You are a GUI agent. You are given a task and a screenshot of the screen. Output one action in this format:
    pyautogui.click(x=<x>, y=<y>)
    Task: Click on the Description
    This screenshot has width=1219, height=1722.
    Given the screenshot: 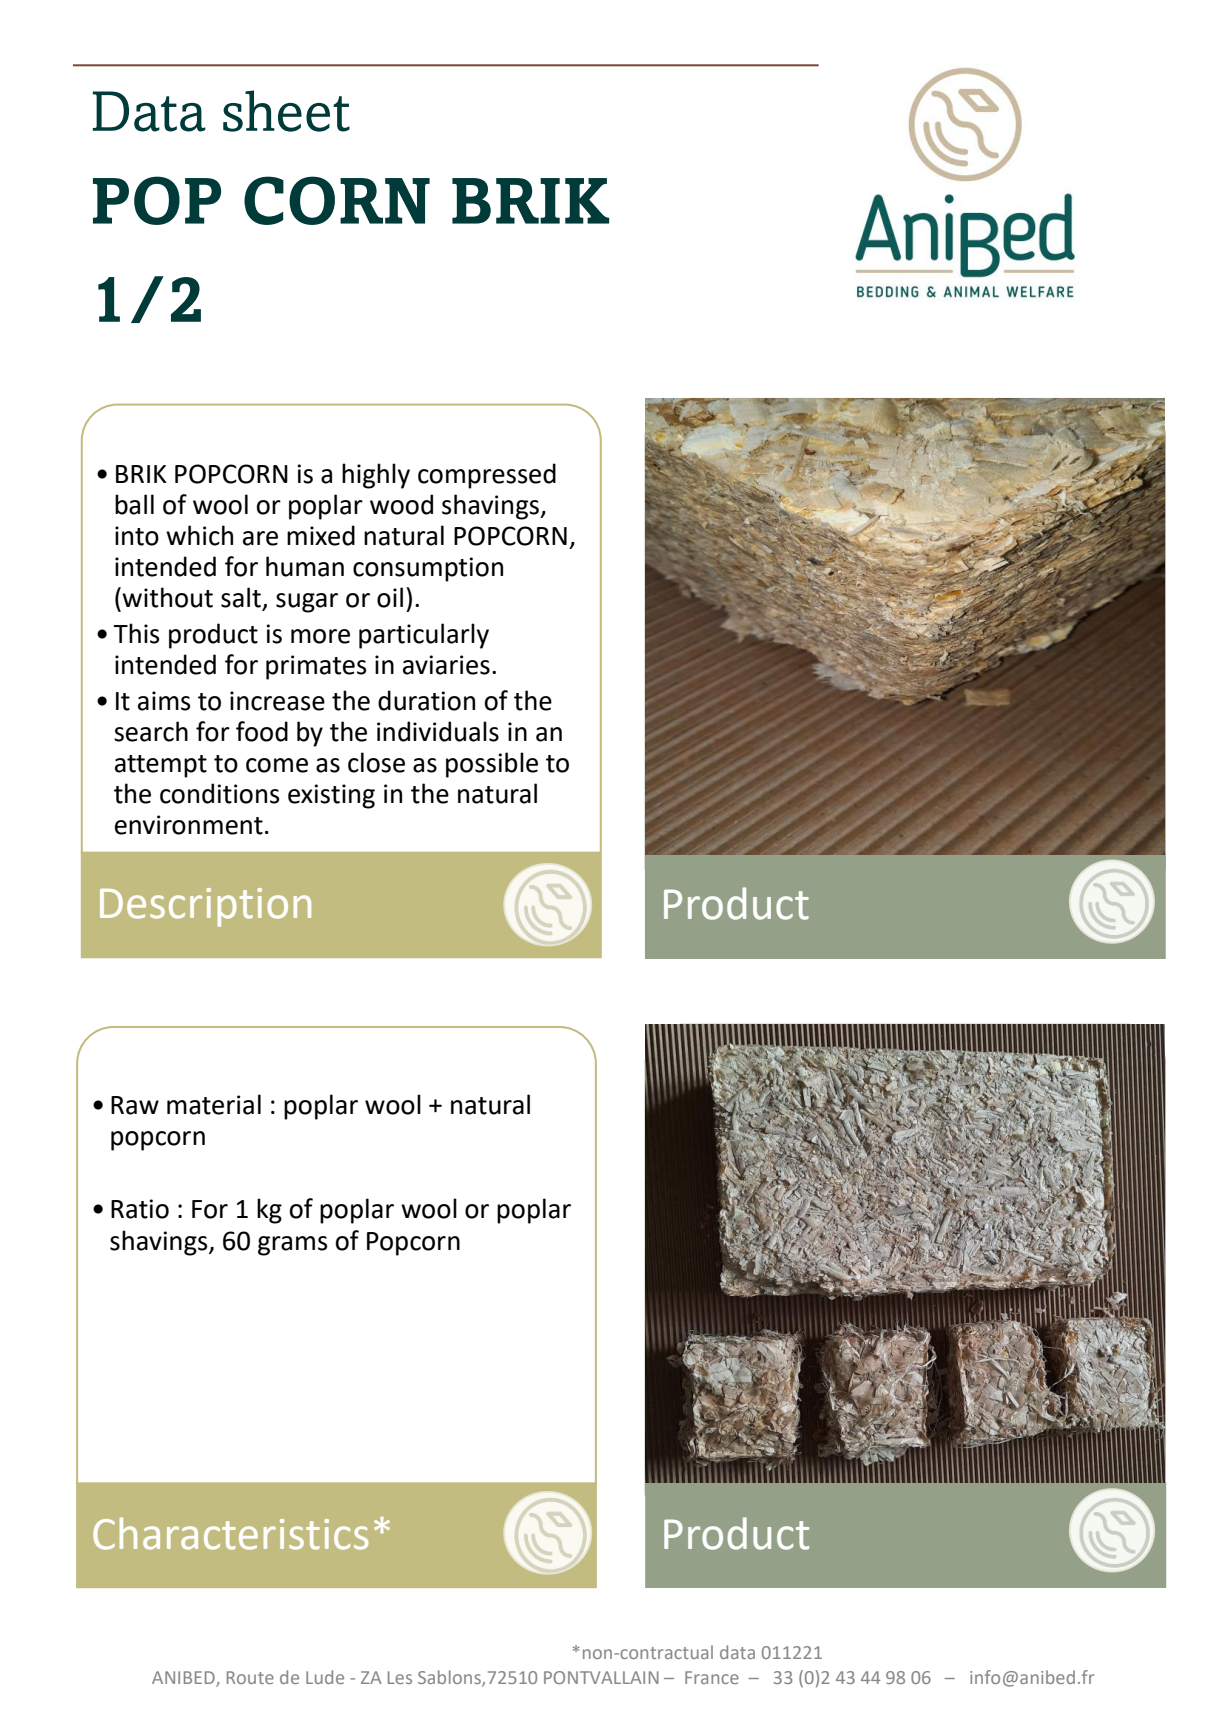 What is the action you would take?
    pyautogui.click(x=205, y=907)
